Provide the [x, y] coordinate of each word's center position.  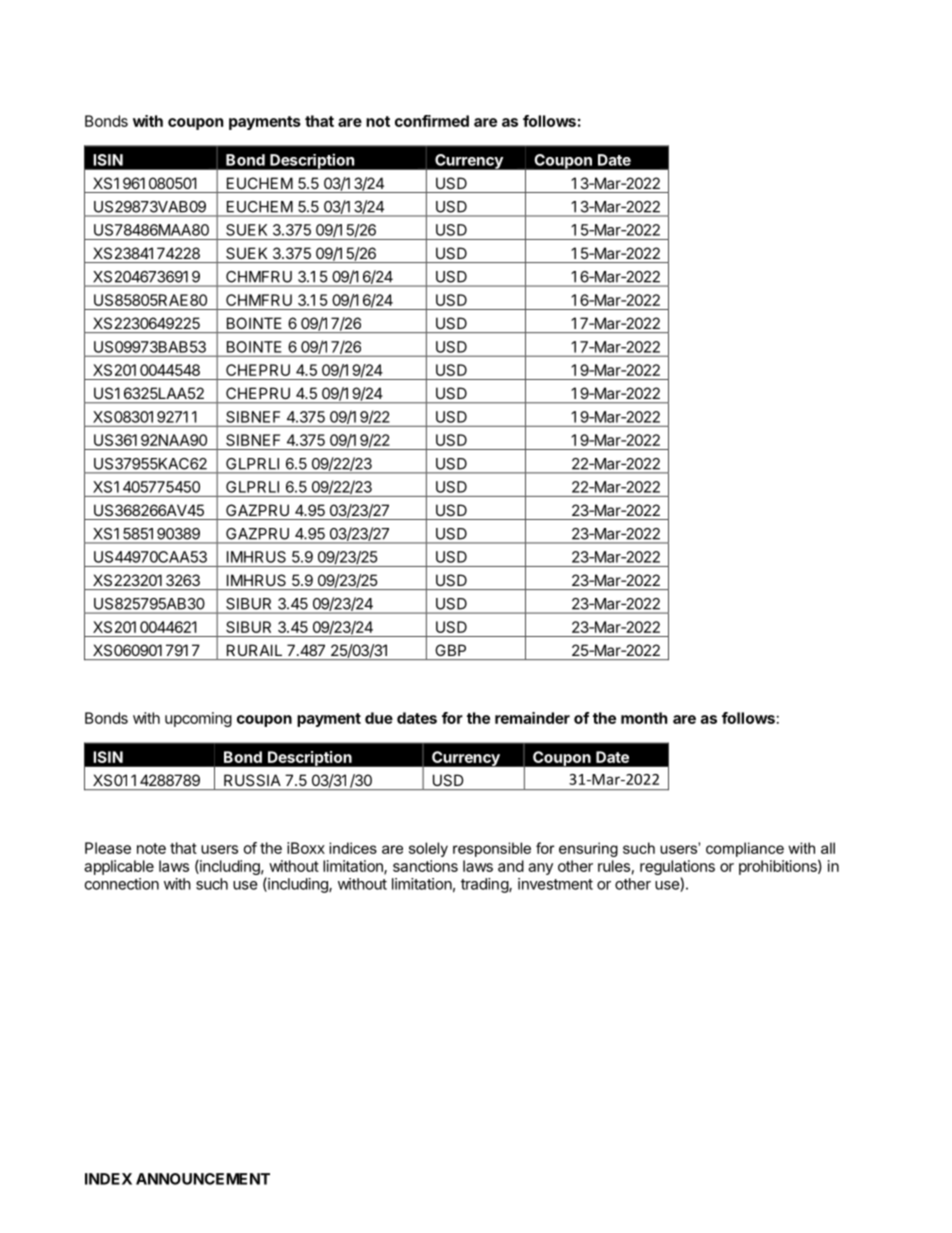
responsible [492, 849]
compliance [745, 849]
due [379, 718]
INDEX [108, 1179]
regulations [677, 869]
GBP [450, 650]
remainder [532, 718]
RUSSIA [252, 780]
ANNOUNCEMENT [203, 1179]
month [644, 718]
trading [485, 885]
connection [122, 884]
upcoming [198, 719]
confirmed [432, 121]
